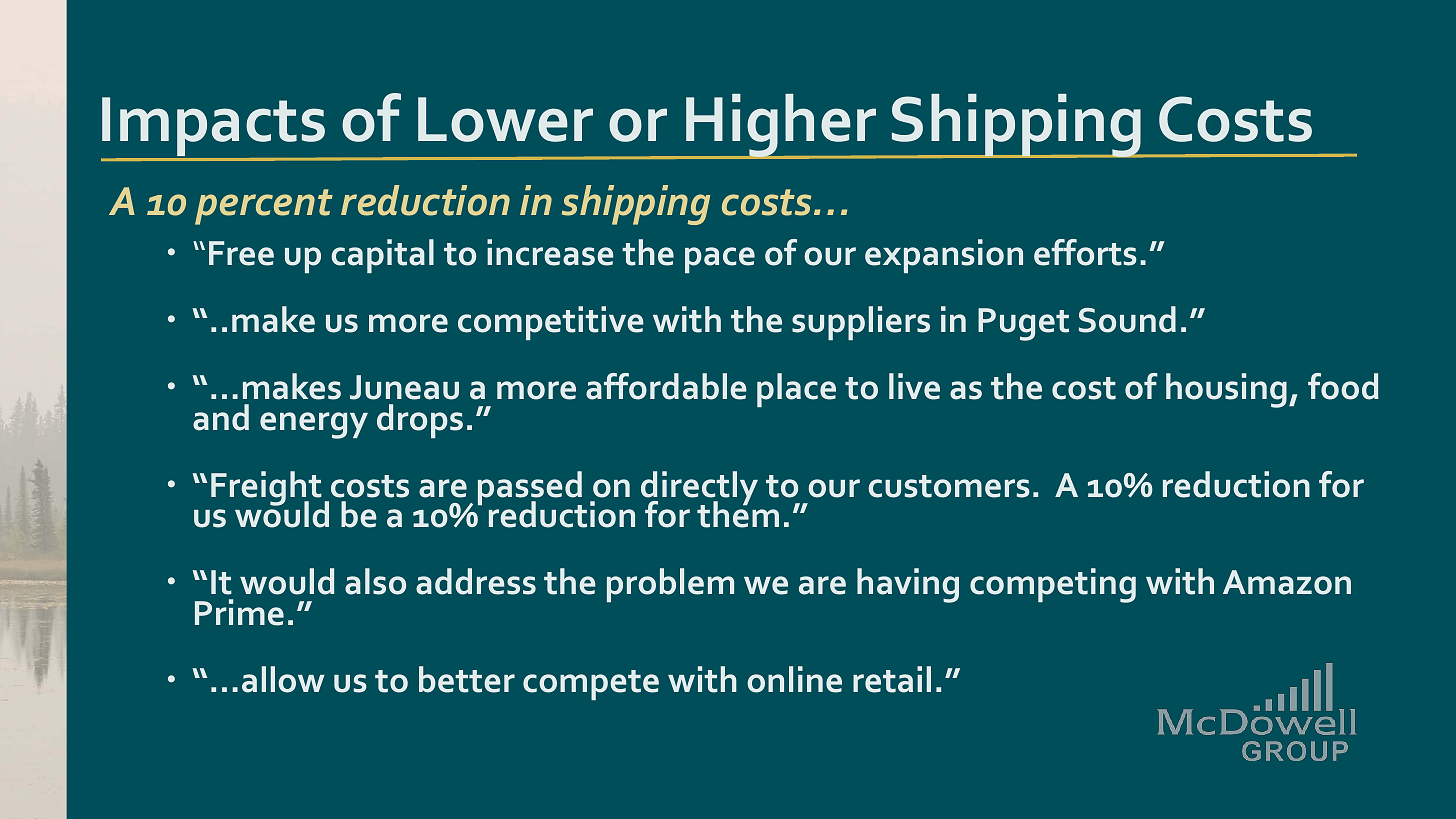 This screenshot has width=1456, height=819. Describe the element at coordinates (283, 679) in the screenshot. I see `allow` at that location.
